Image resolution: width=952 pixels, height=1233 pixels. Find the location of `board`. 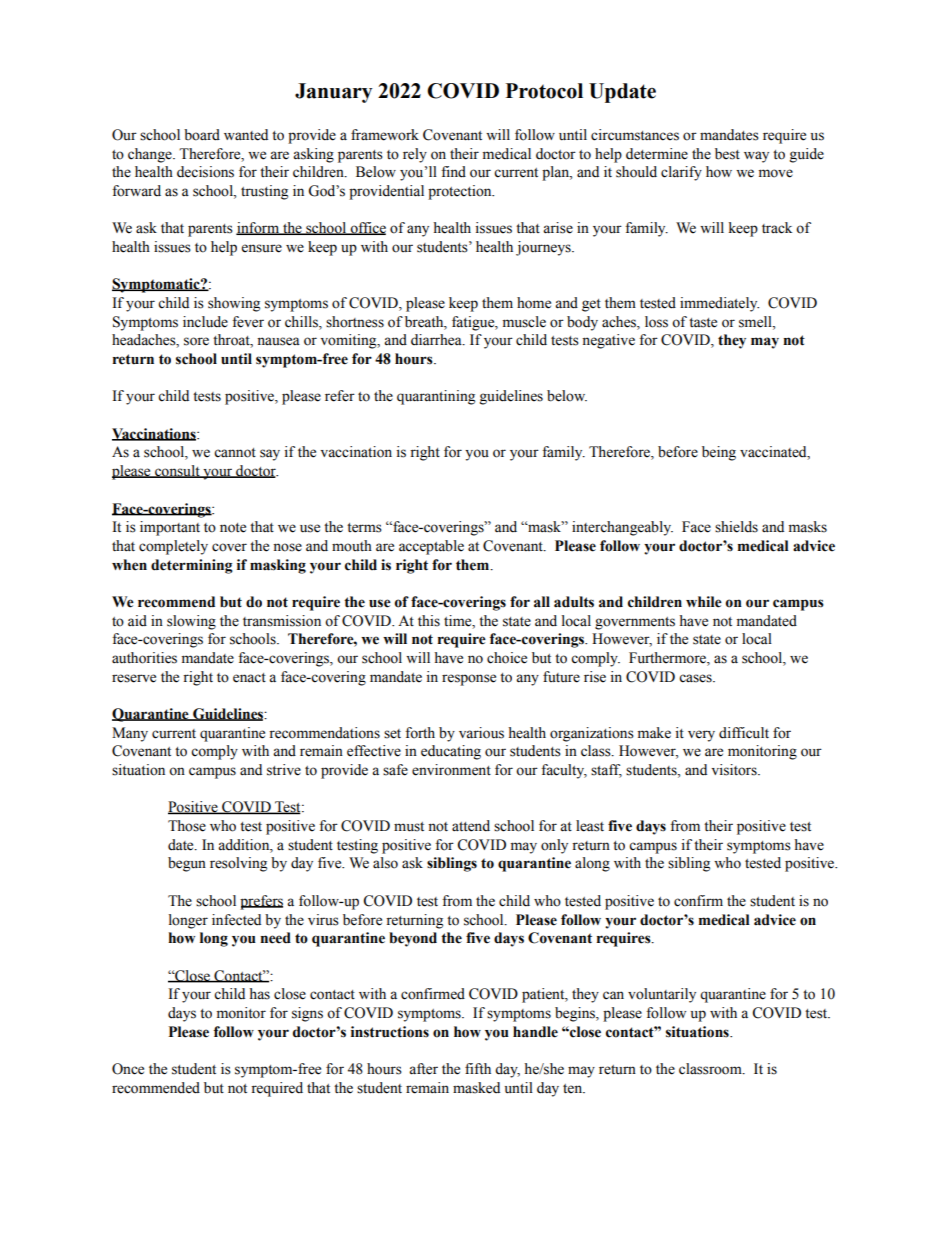

board is located at coordinates (202, 135).
